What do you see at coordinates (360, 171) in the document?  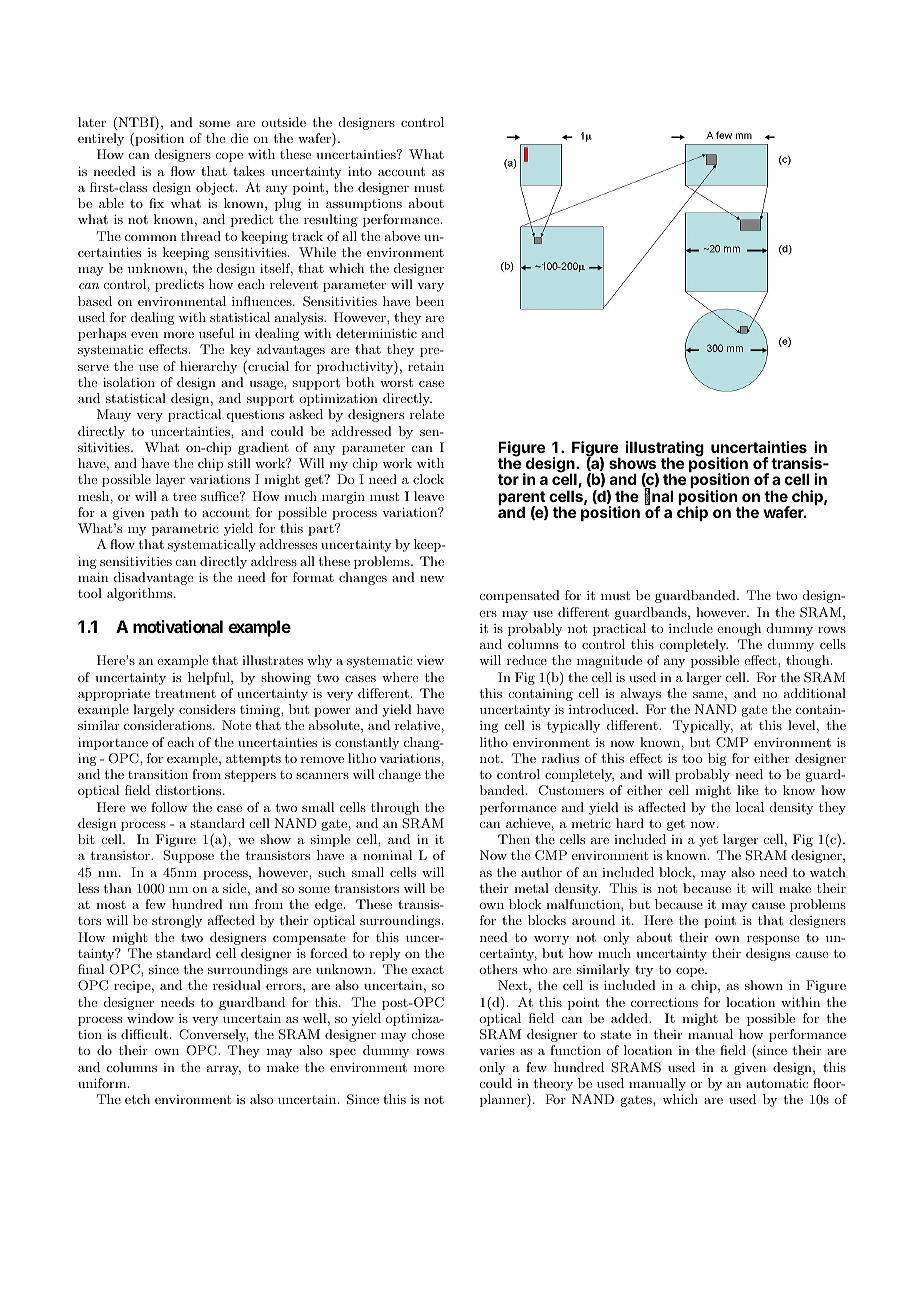 I see `into` at bounding box center [360, 171].
